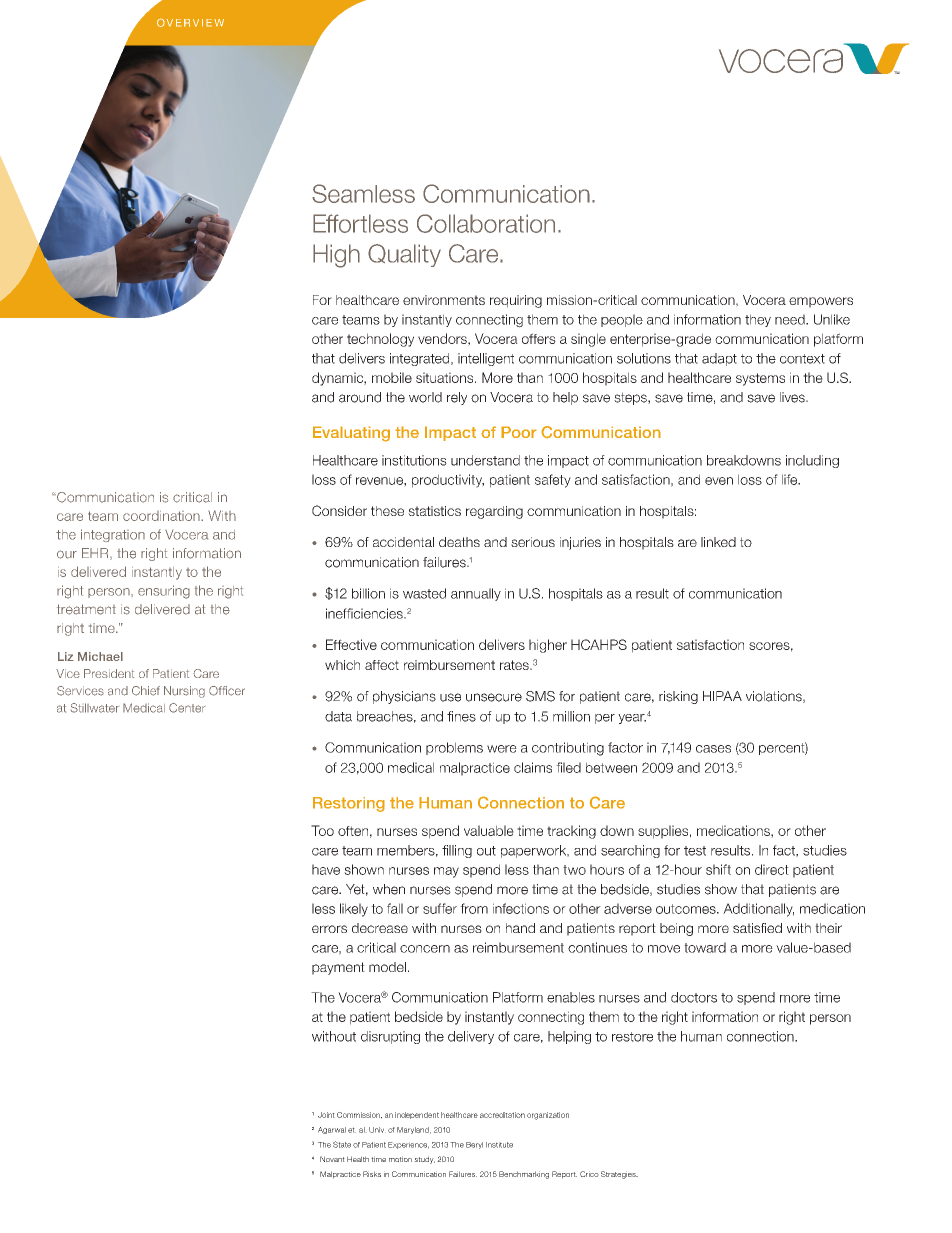 The image size is (952, 1233). I want to click on linked, so click(718, 542).
